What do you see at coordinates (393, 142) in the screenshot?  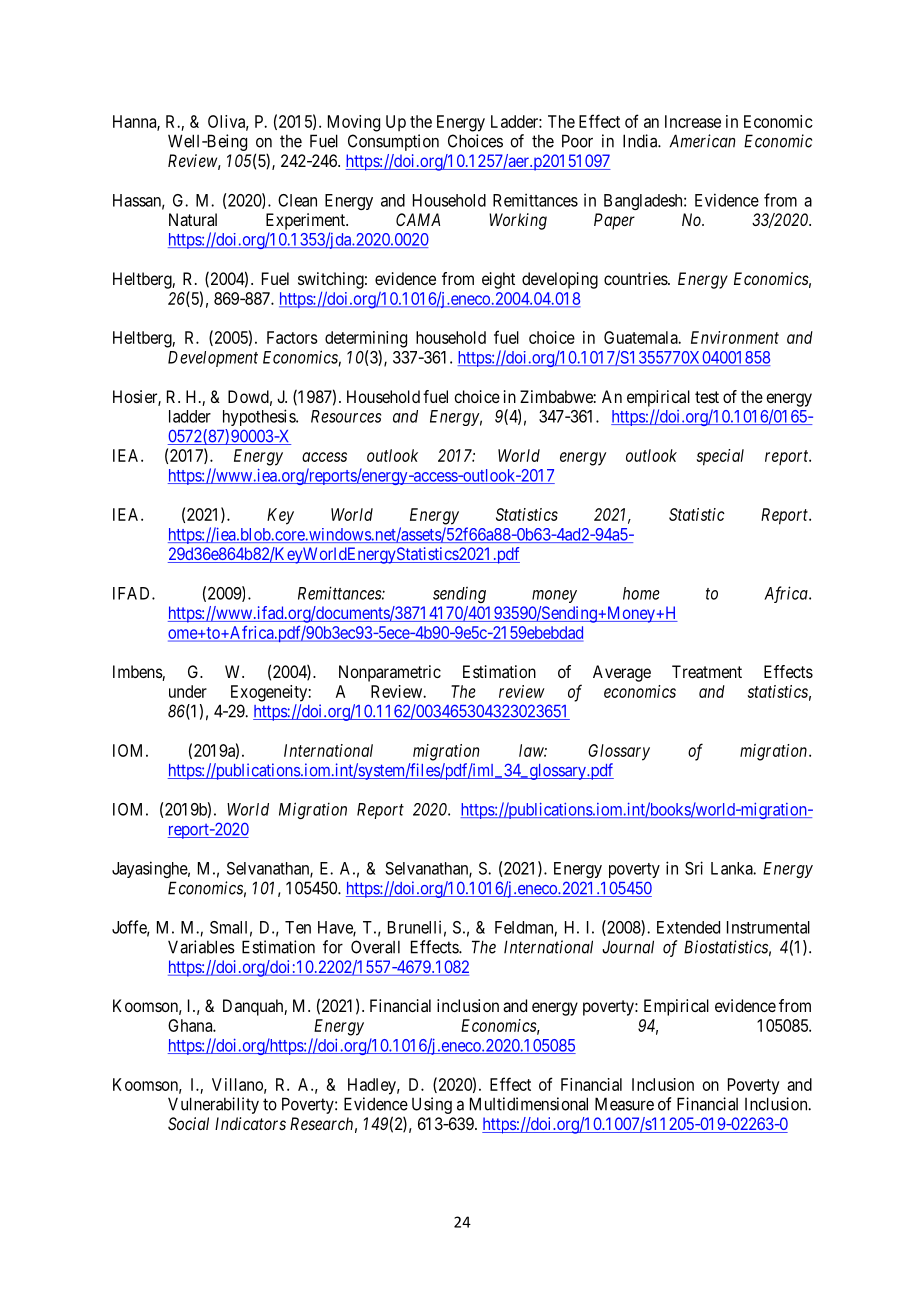 I see `Consumption` at bounding box center [393, 142].
